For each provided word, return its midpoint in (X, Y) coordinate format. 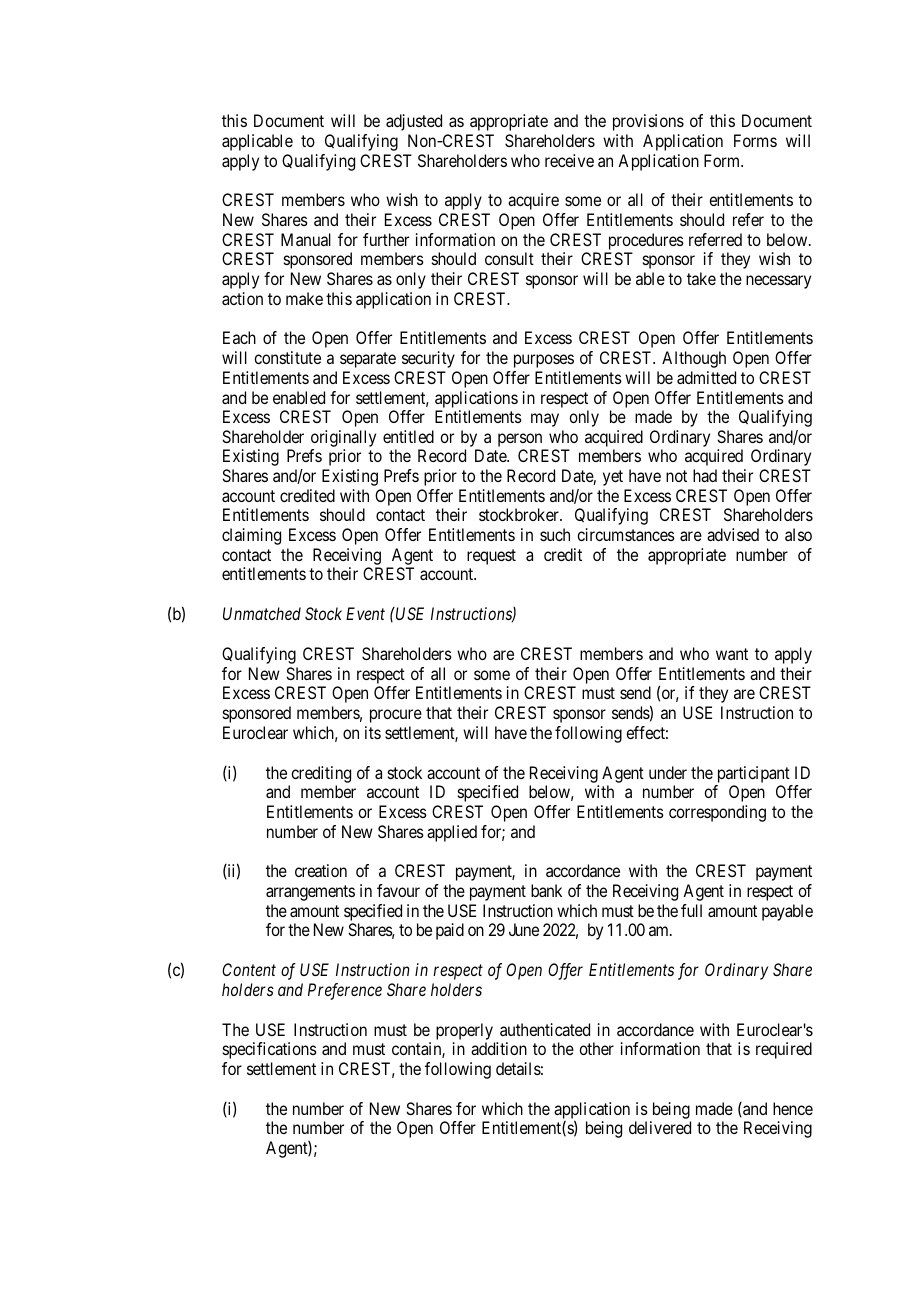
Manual (306, 239)
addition (499, 1048)
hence (793, 1108)
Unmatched (262, 613)
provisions (648, 122)
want (732, 654)
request (491, 557)
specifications (270, 1050)
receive (569, 160)
